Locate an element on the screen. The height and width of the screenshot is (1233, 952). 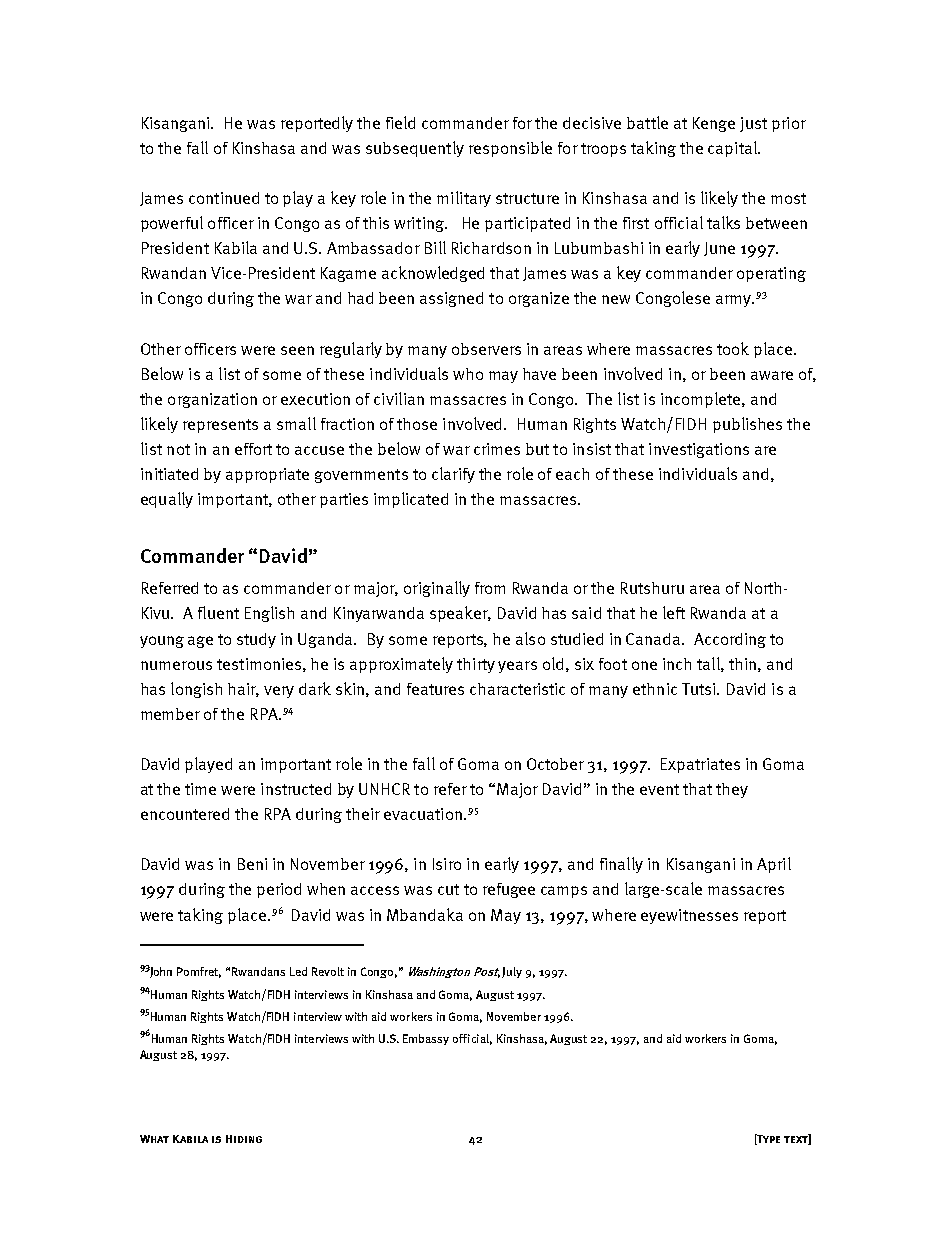
Embassy is located at coordinates (426, 1039).
